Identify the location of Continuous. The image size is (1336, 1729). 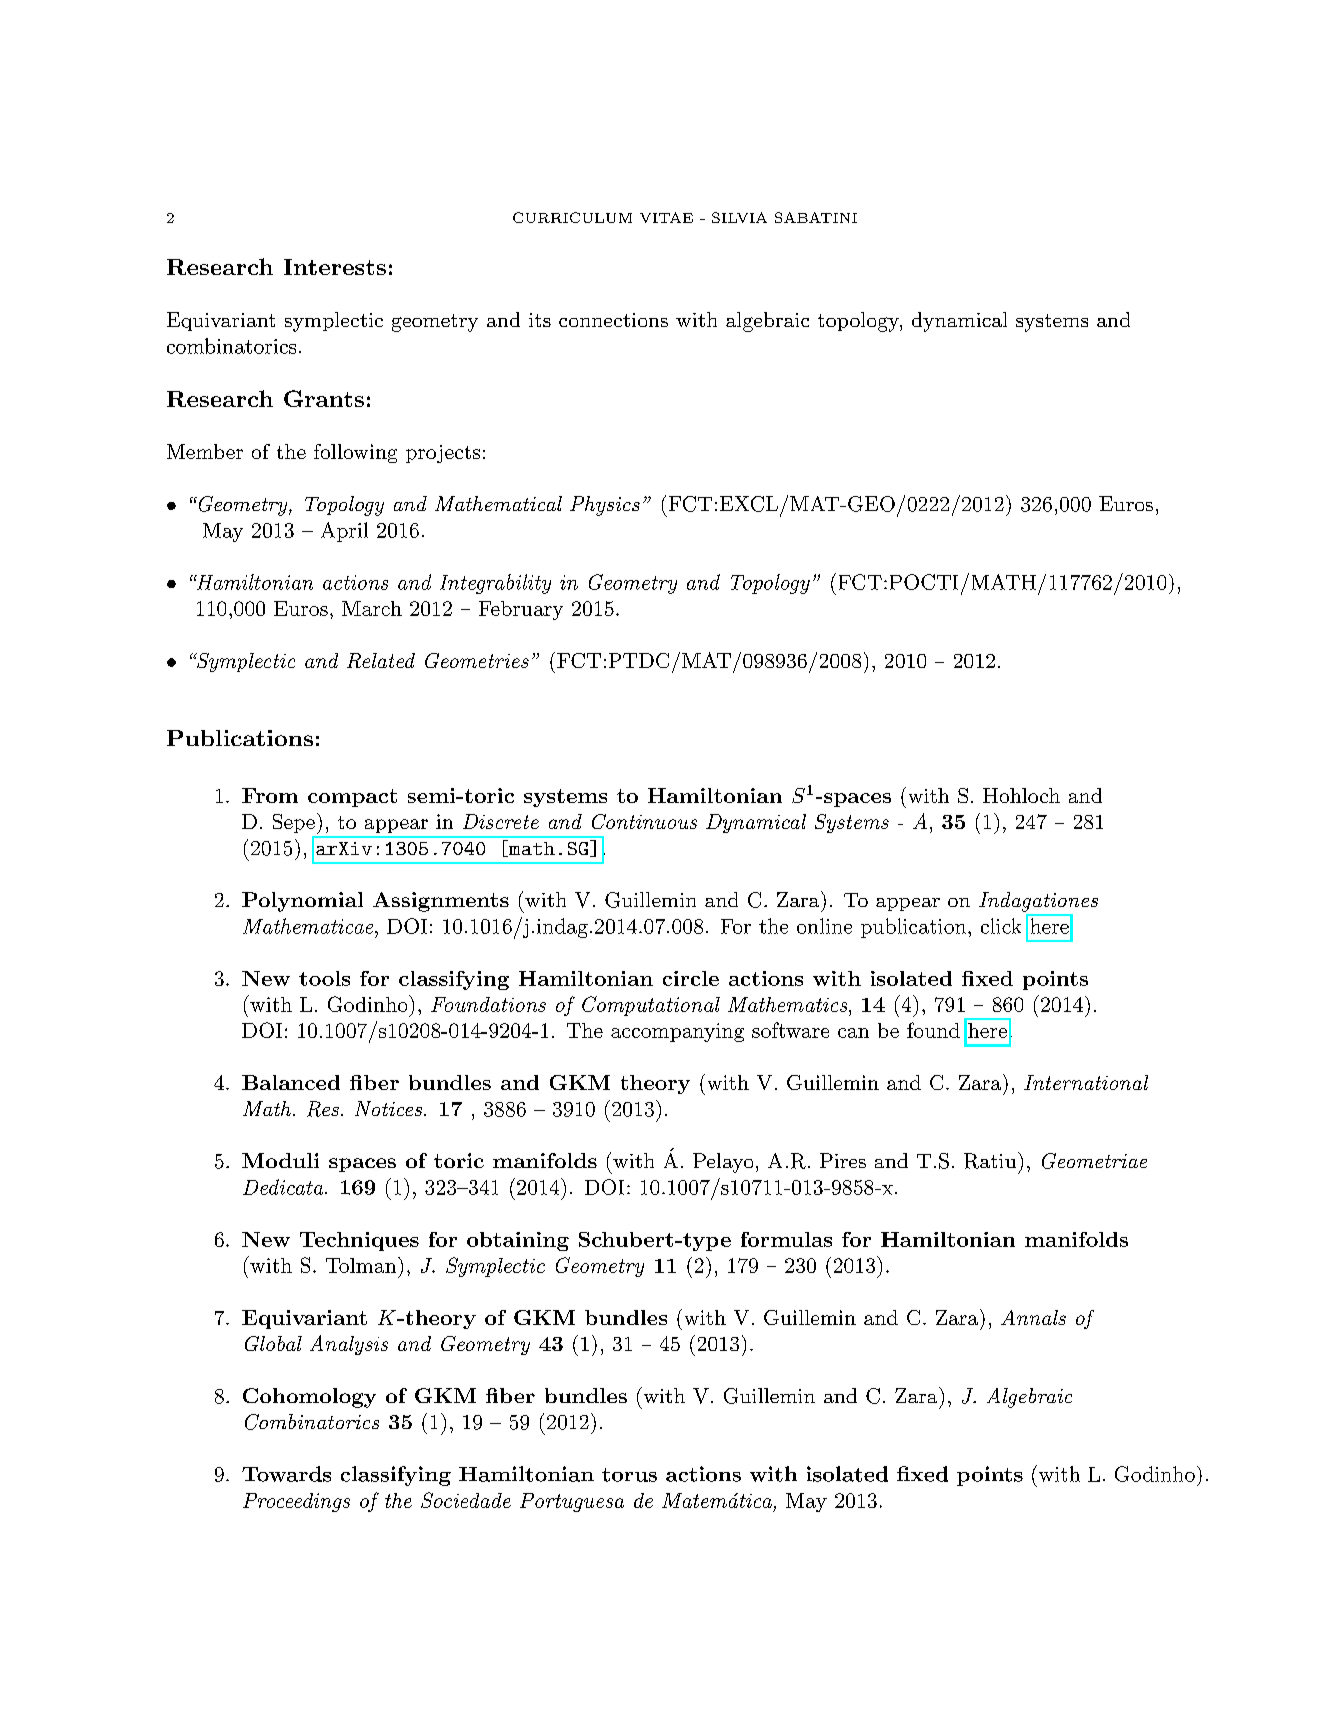
(644, 821).
